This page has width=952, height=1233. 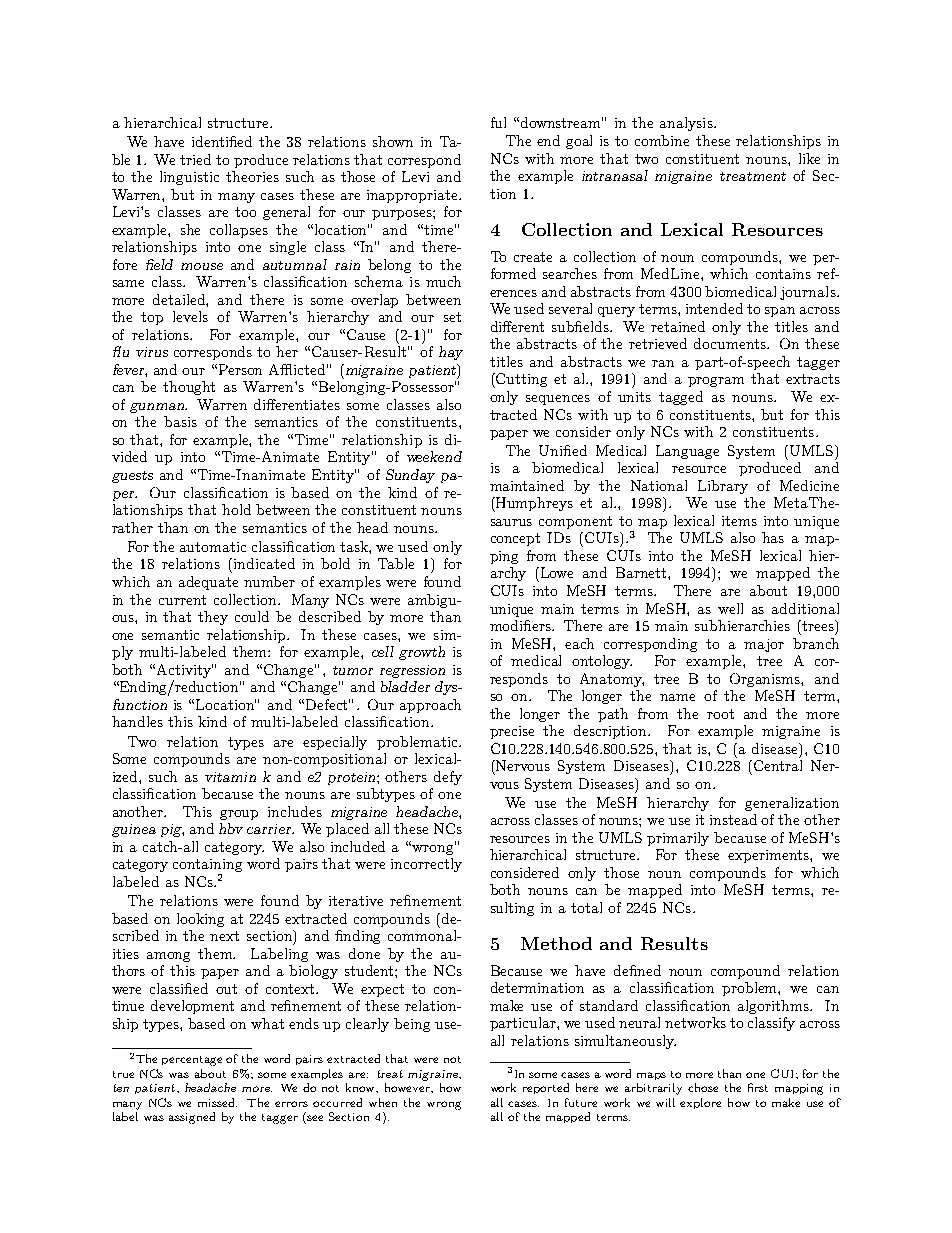 I want to click on defy, so click(x=448, y=778).
